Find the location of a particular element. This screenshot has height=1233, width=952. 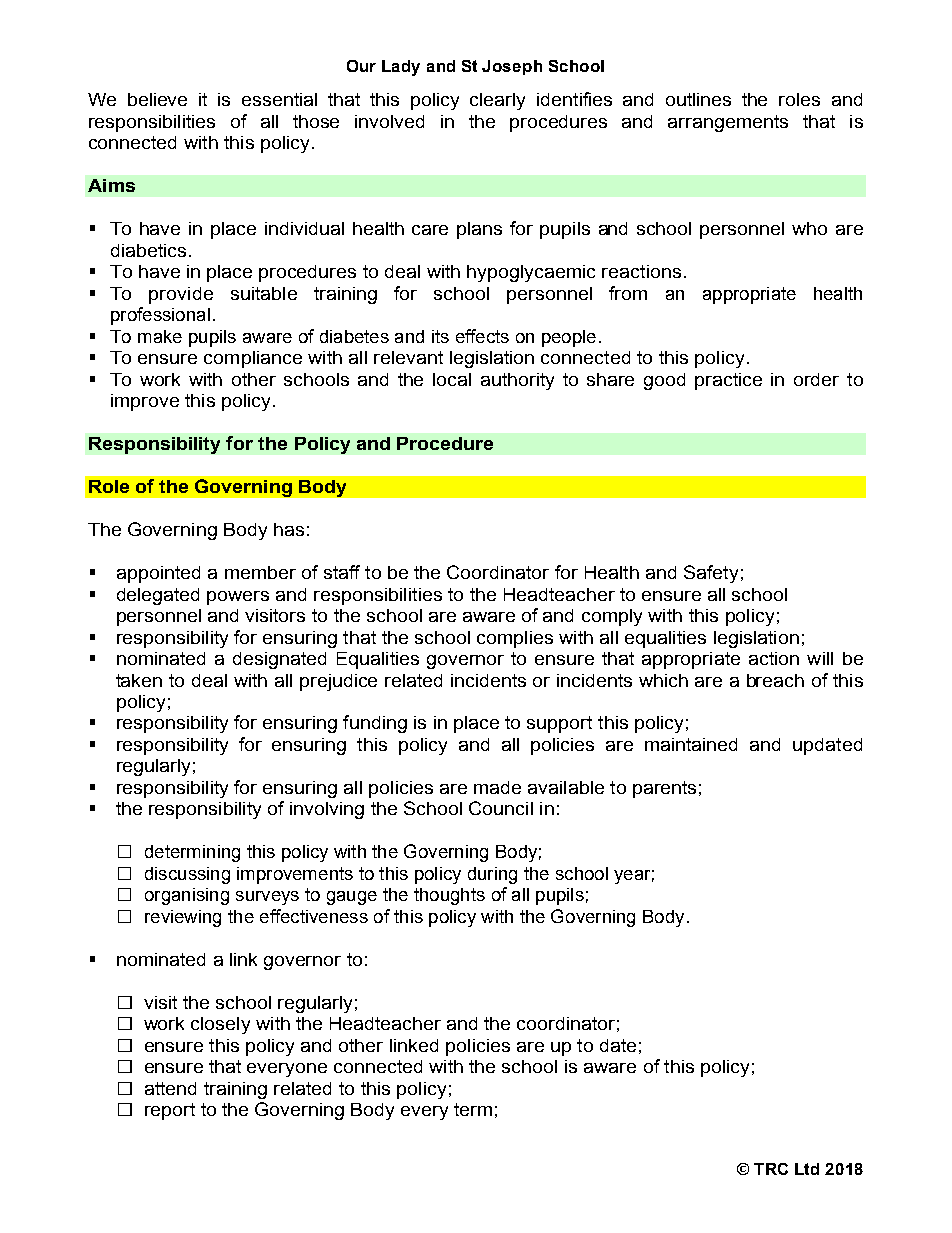

practice is located at coordinates (728, 381).
